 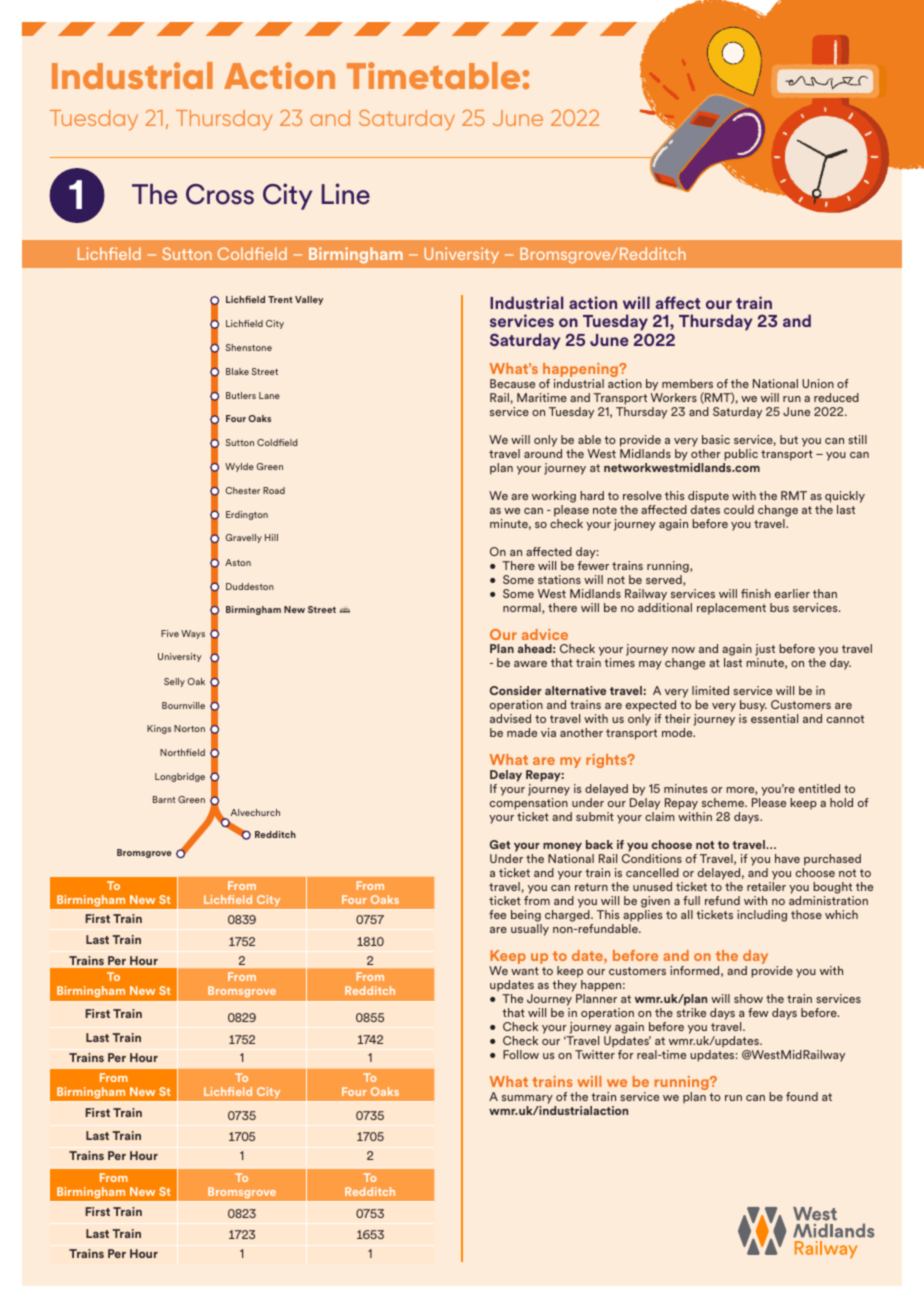 What do you see at coordinates (765, 651) in the screenshot?
I see `just` at bounding box center [765, 651].
